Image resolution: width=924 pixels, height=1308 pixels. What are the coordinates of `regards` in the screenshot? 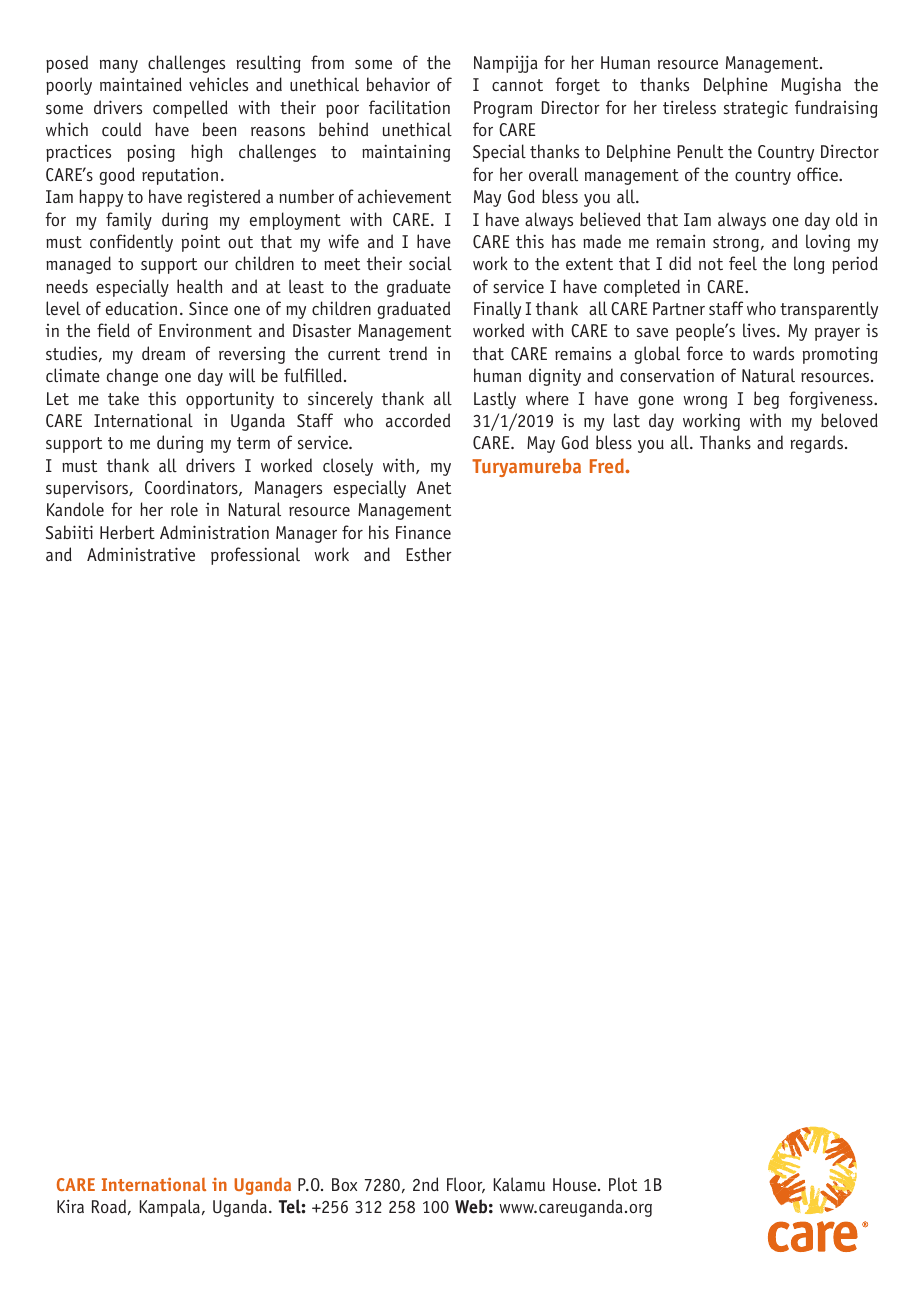 It's located at (816, 444).
